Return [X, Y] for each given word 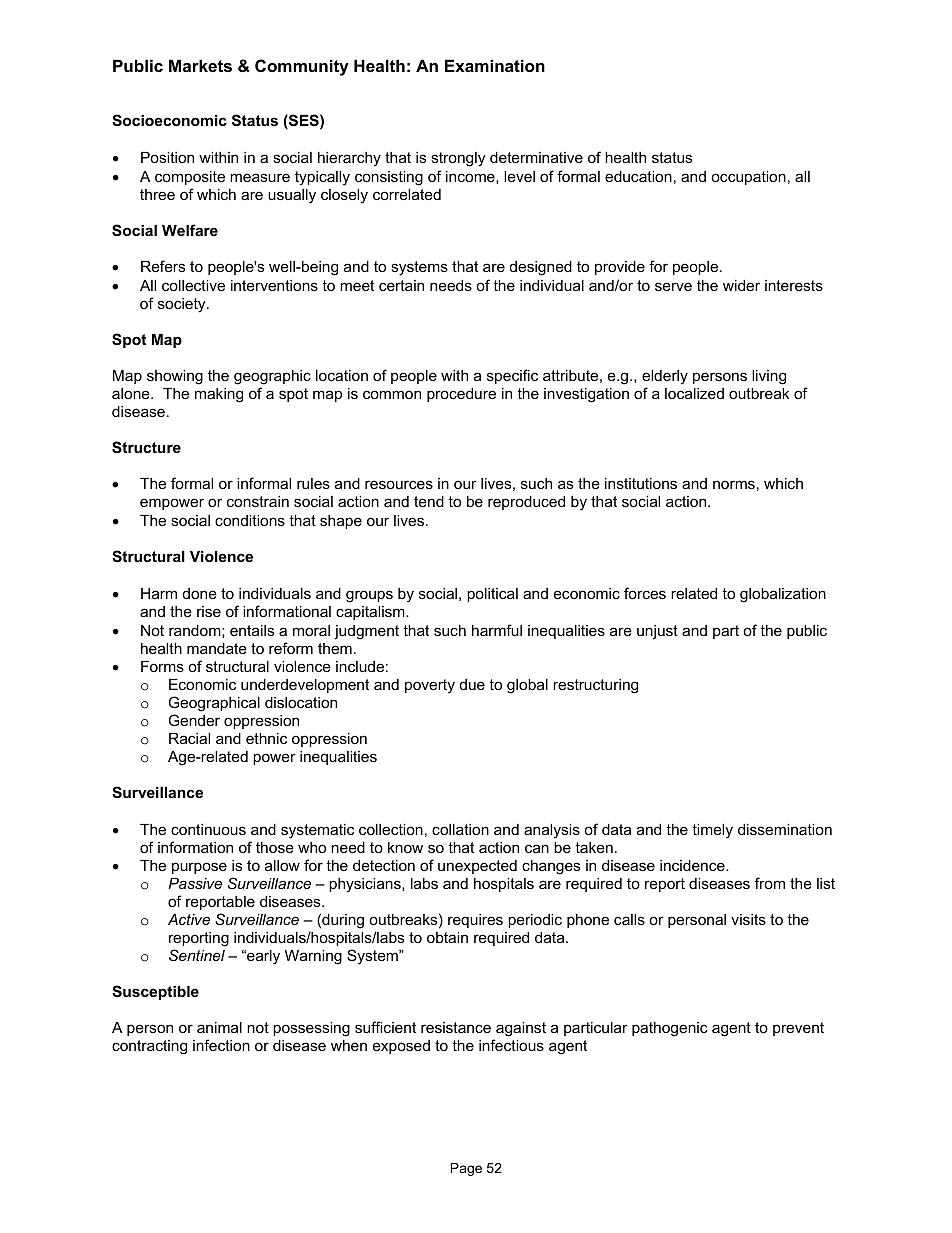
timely [712, 831]
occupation [748, 178]
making [219, 395]
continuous [208, 829]
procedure [461, 395]
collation [460, 829]
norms [734, 484]
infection [221, 1045]
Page [466, 1169]
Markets [200, 65]
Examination [495, 65]
